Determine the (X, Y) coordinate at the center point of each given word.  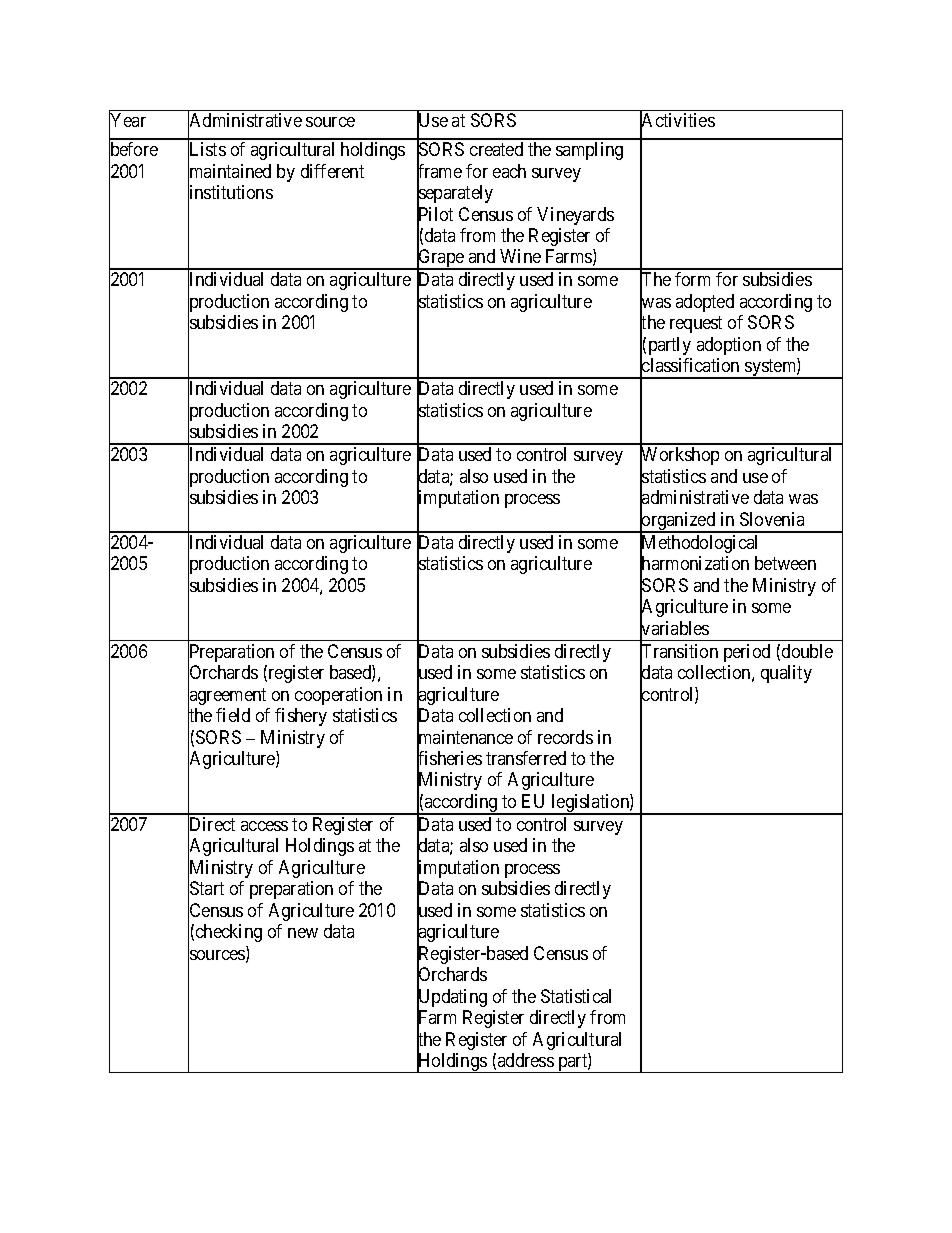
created (496, 149)
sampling (589, 151)
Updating (452, 999)
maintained (229, 172)
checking (229, 933)
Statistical (576, 996)
